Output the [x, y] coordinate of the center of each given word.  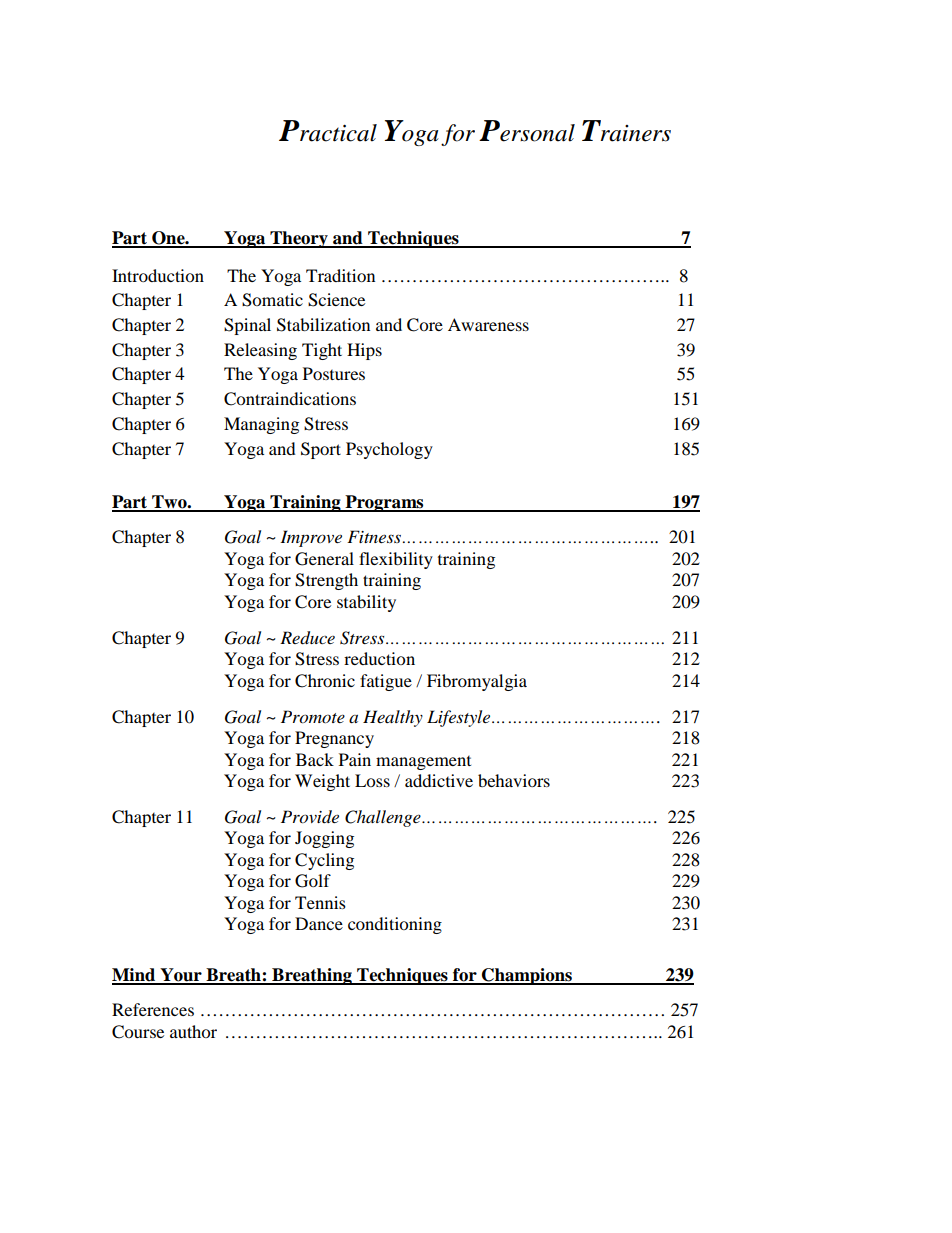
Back [315, 759]
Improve [311, 538]
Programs [384, 503]
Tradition [340, 275]
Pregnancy [334, 739]
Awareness [488, 324]
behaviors [514, 780]
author [193, 1031]
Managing [261, 425]
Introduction [158, 275]
